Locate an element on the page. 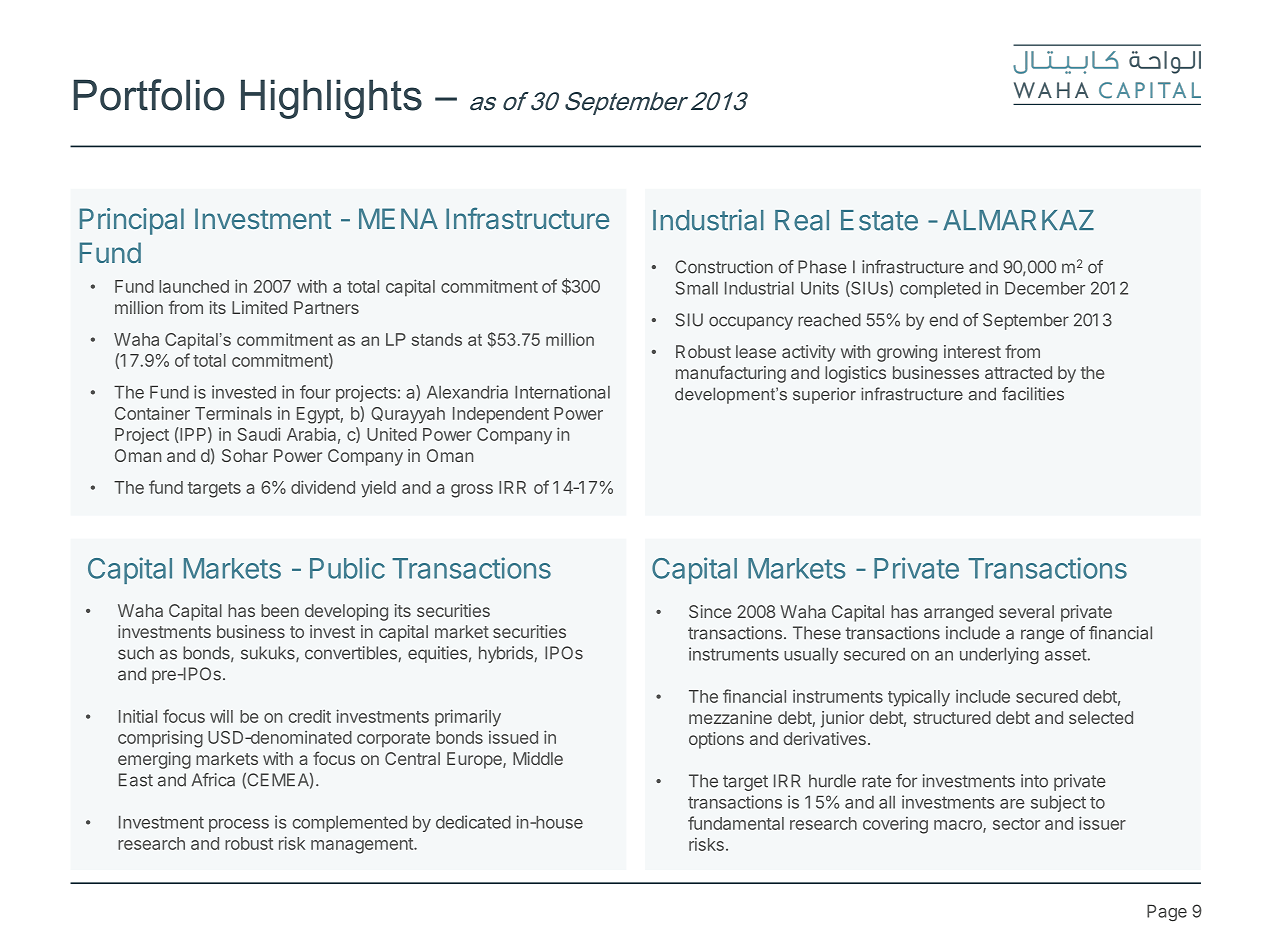 This image has width=1270, height=952. dedicated is located at coordinates (473, 822).
